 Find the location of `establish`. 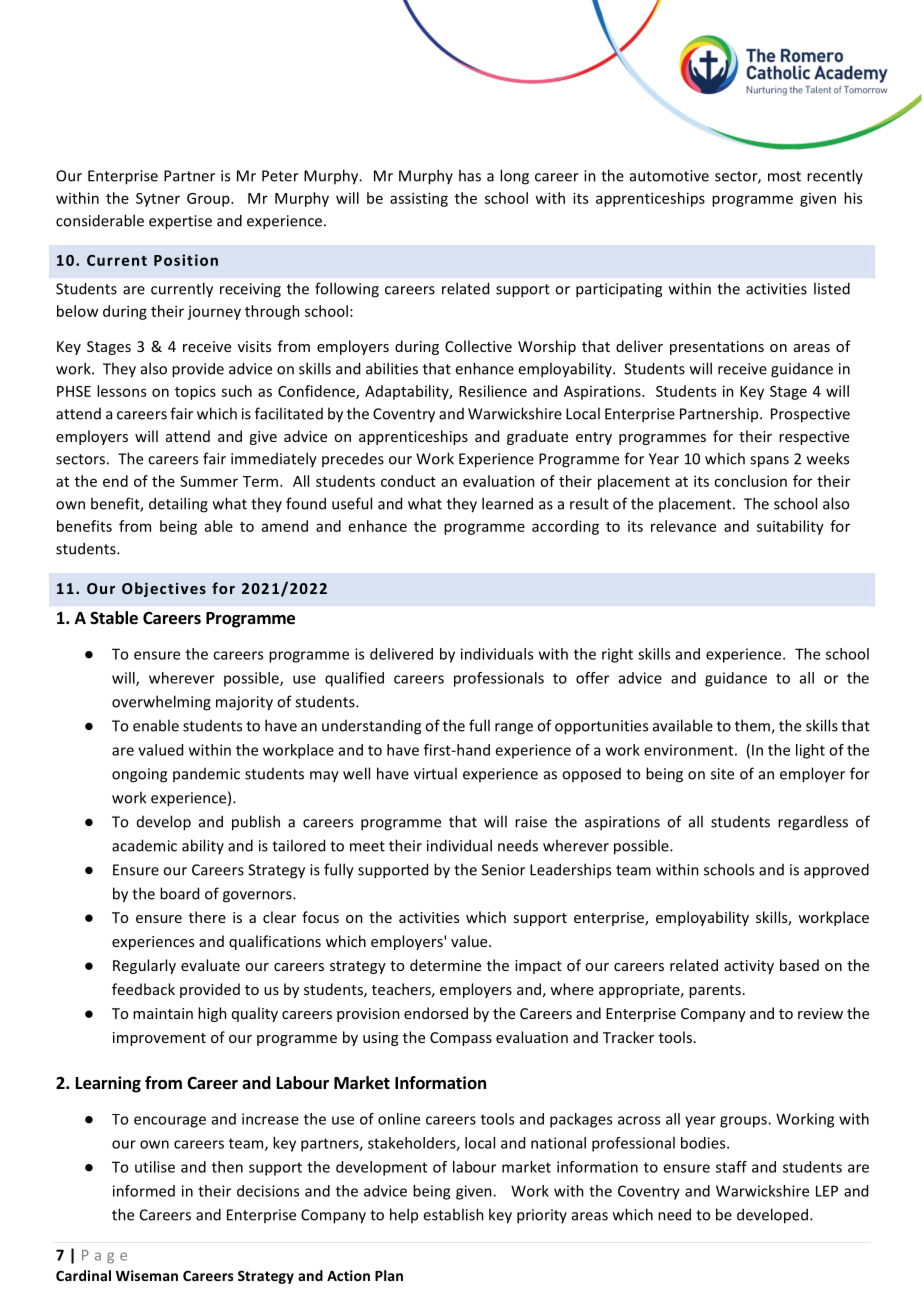

establish is located at coordinates (453, 1214).
